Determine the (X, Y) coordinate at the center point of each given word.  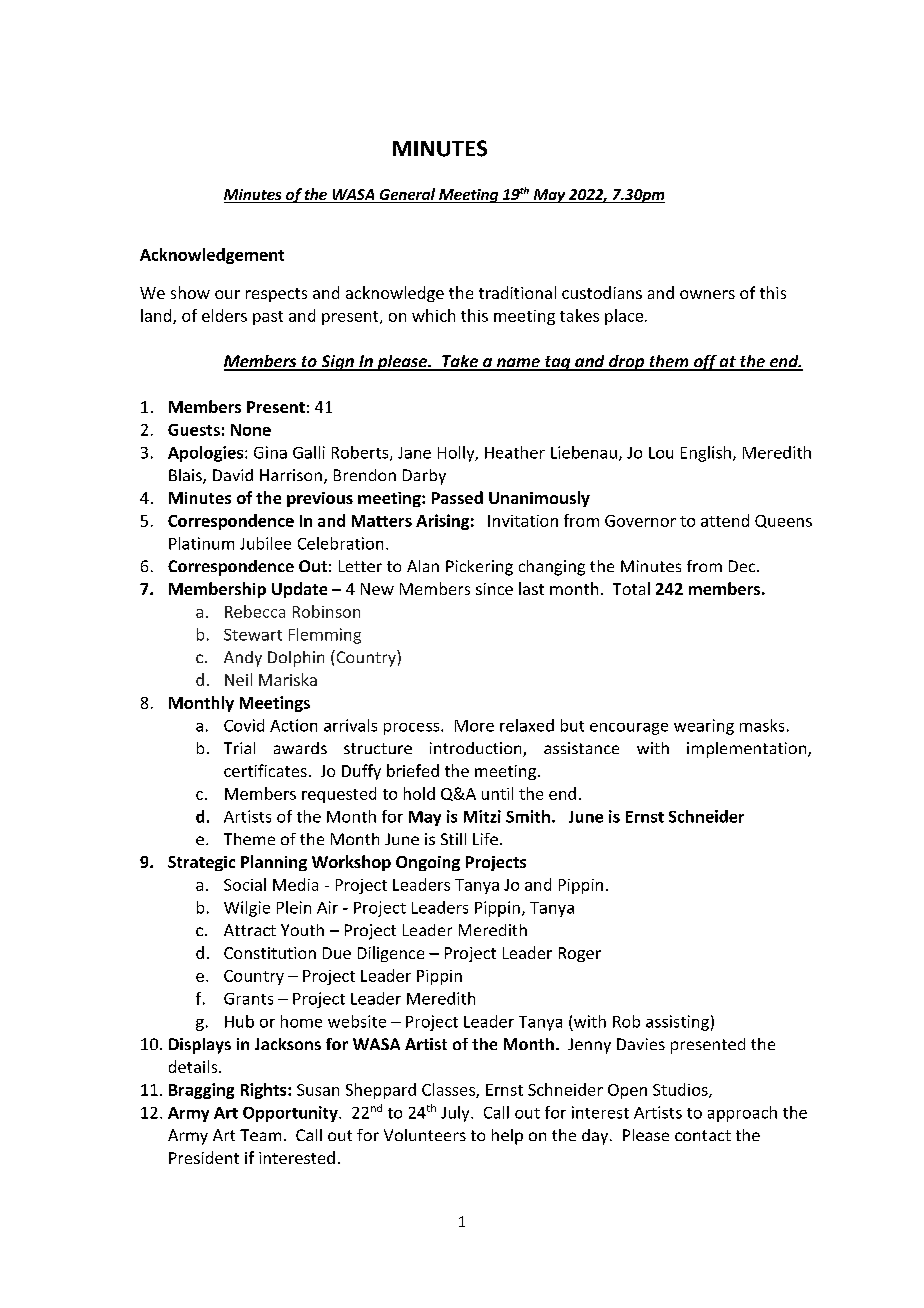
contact (703, 1135)
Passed (457, 497)
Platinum (201, 543)
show (190, 292)
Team (260, 1135)
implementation (748, 750)
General (407, 195)
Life (485, 839)
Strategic (201, 863)
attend (725, 520)
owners (707, 294)
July (456, 1114)
